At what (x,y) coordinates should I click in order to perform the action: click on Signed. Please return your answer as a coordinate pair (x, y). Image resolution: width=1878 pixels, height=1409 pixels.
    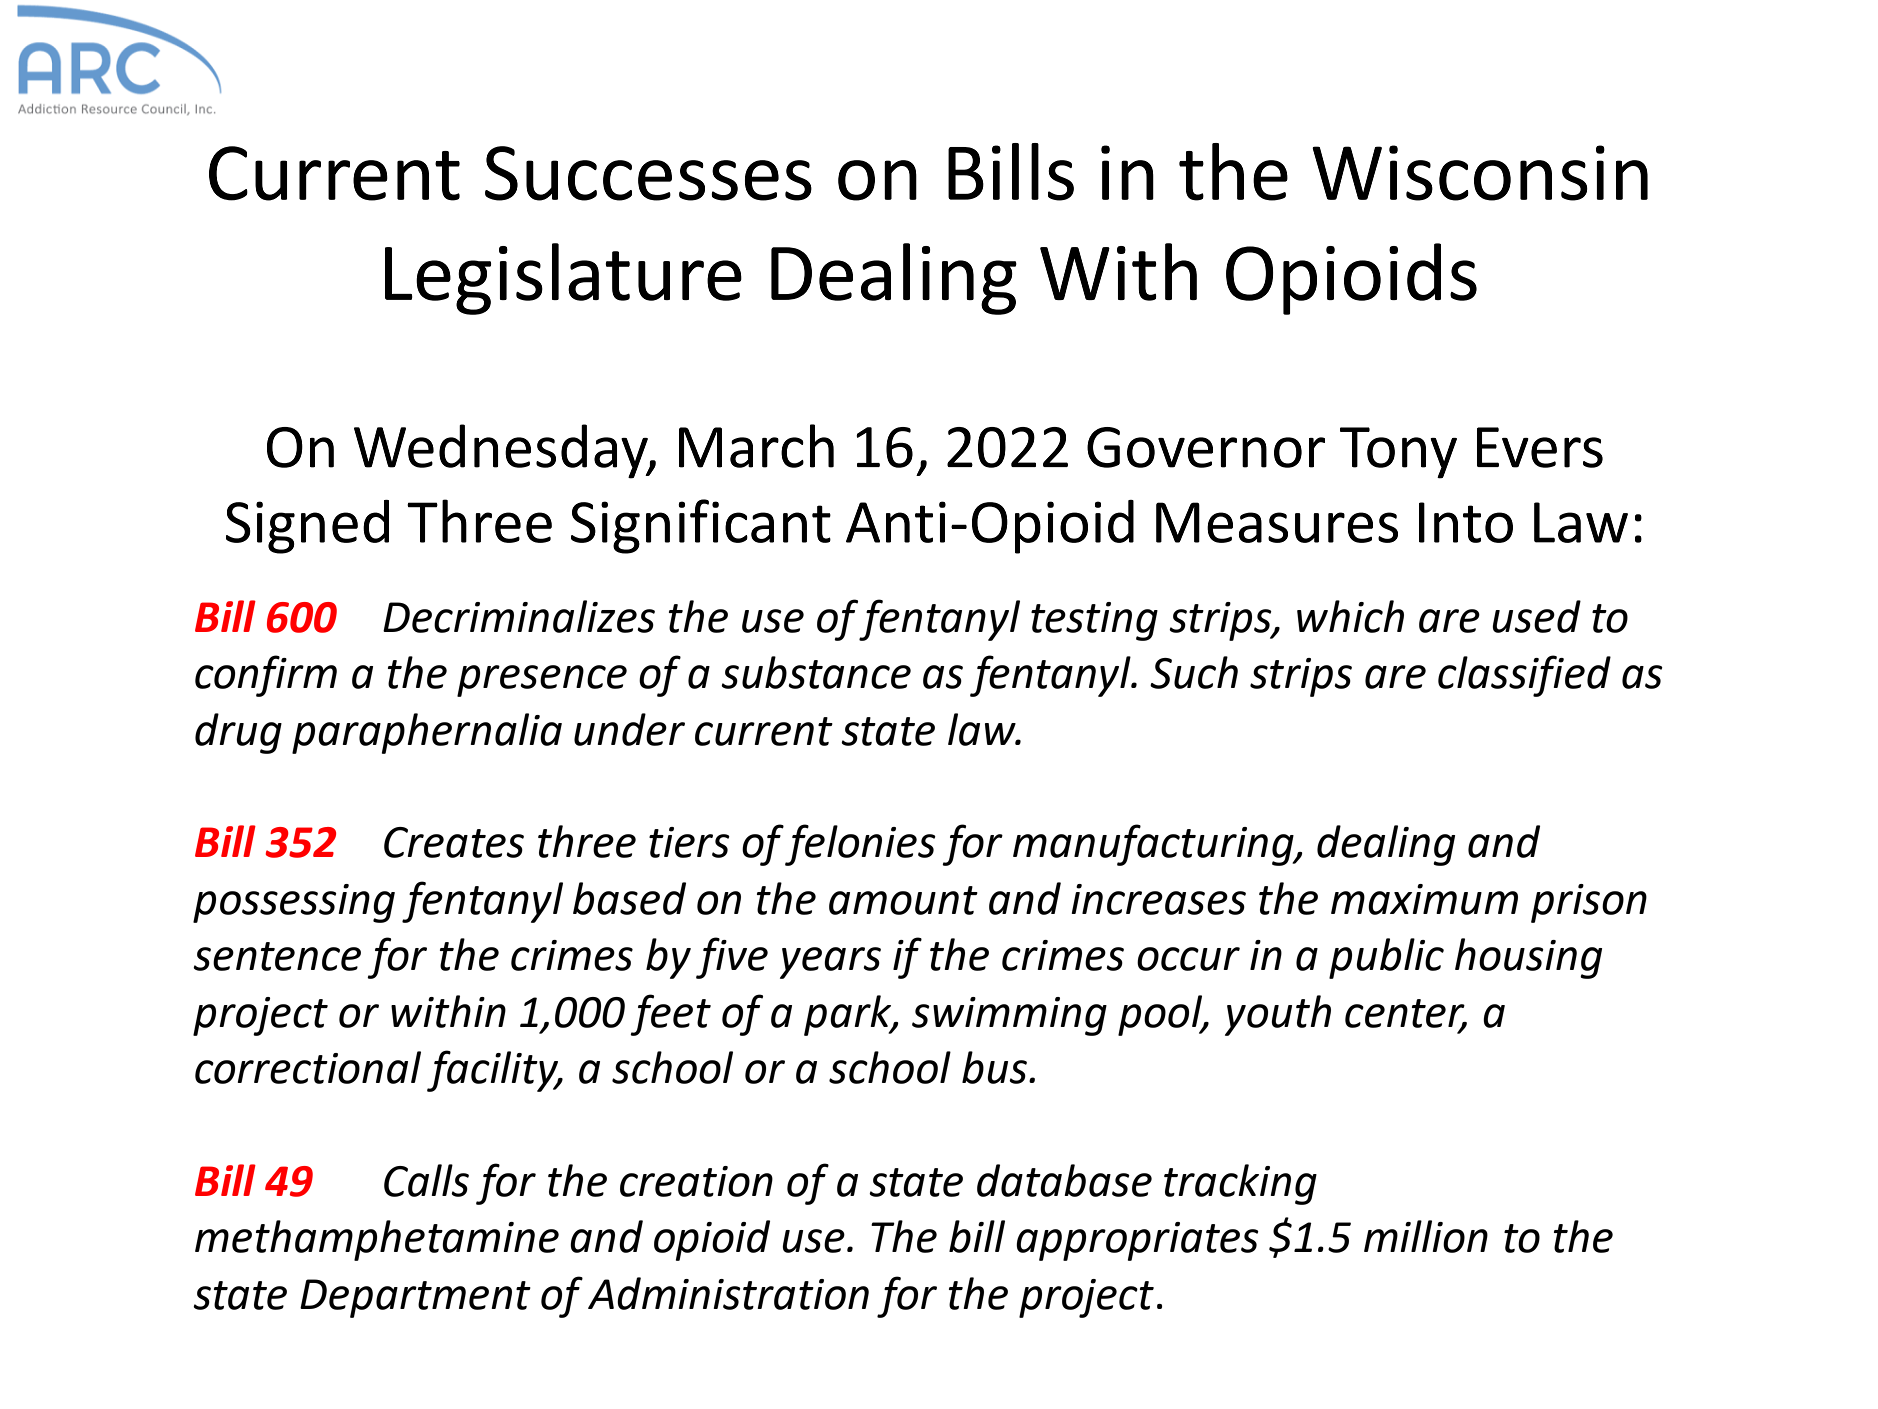
    Looking at the image, I should click on (307, 527).
